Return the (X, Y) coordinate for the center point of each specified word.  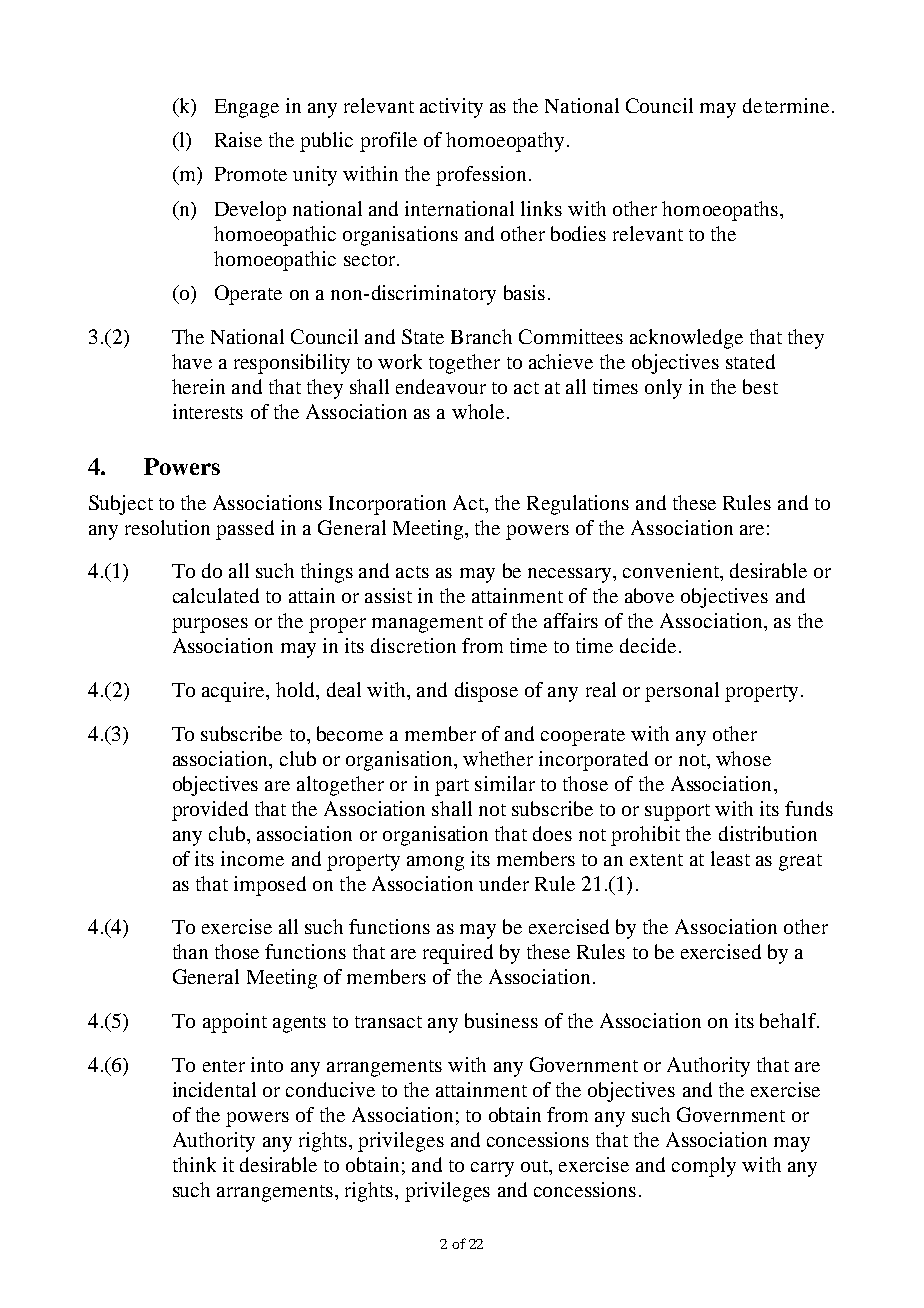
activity (451, 108)
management (427, 624)
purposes (210, 625)
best (760, 386)
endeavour (441, 386)
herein (198, 386)
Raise (238, 139)
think (194, 1164)
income (252, 858)
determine (786, 105)
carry (492, 1169)
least (730, 858)
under (504, 883)
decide (648, 645)
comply (704, 1167)
